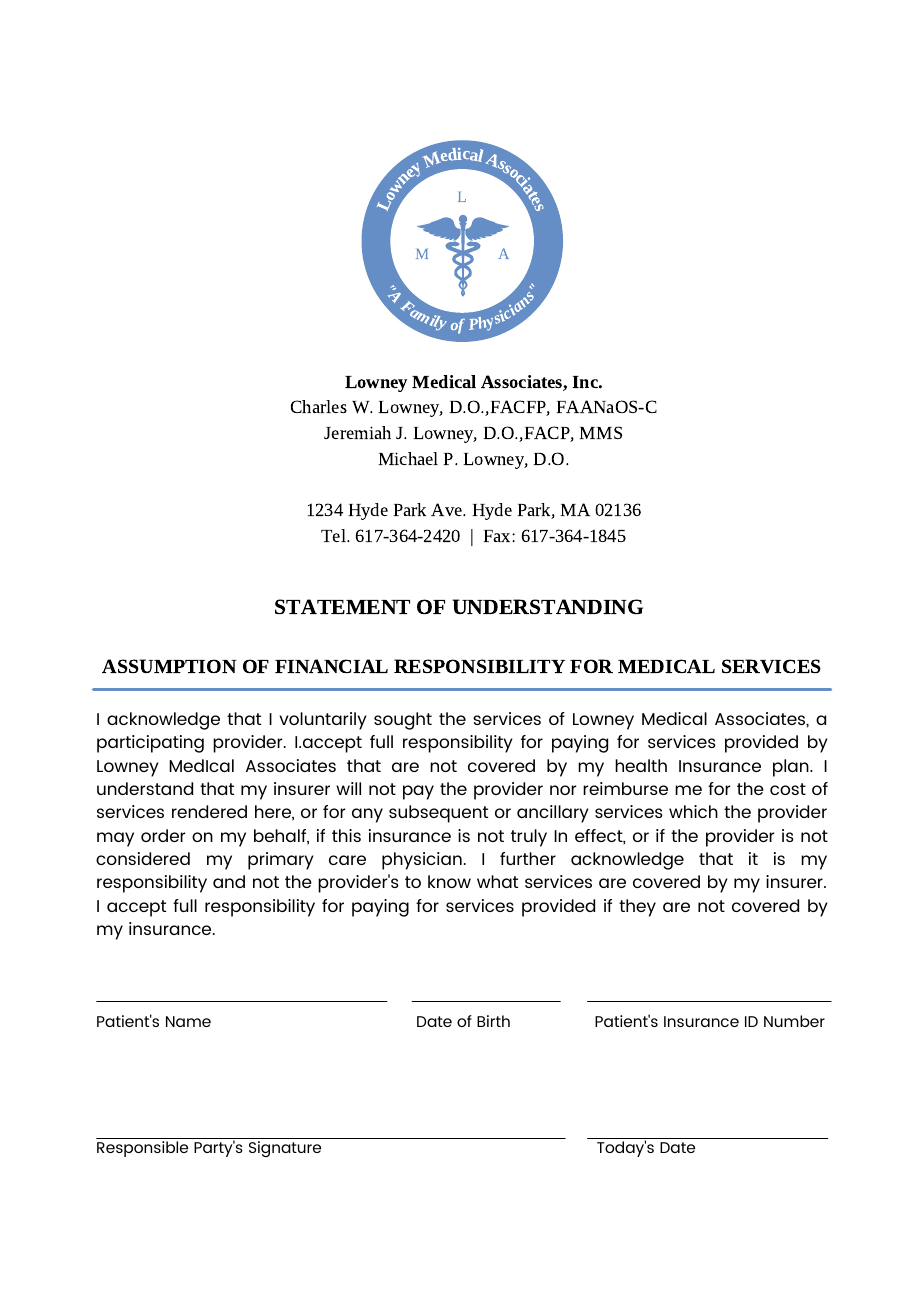  Describe the element at coordinates (342, 606) in the image. I see `STATEMENT` at that location.
